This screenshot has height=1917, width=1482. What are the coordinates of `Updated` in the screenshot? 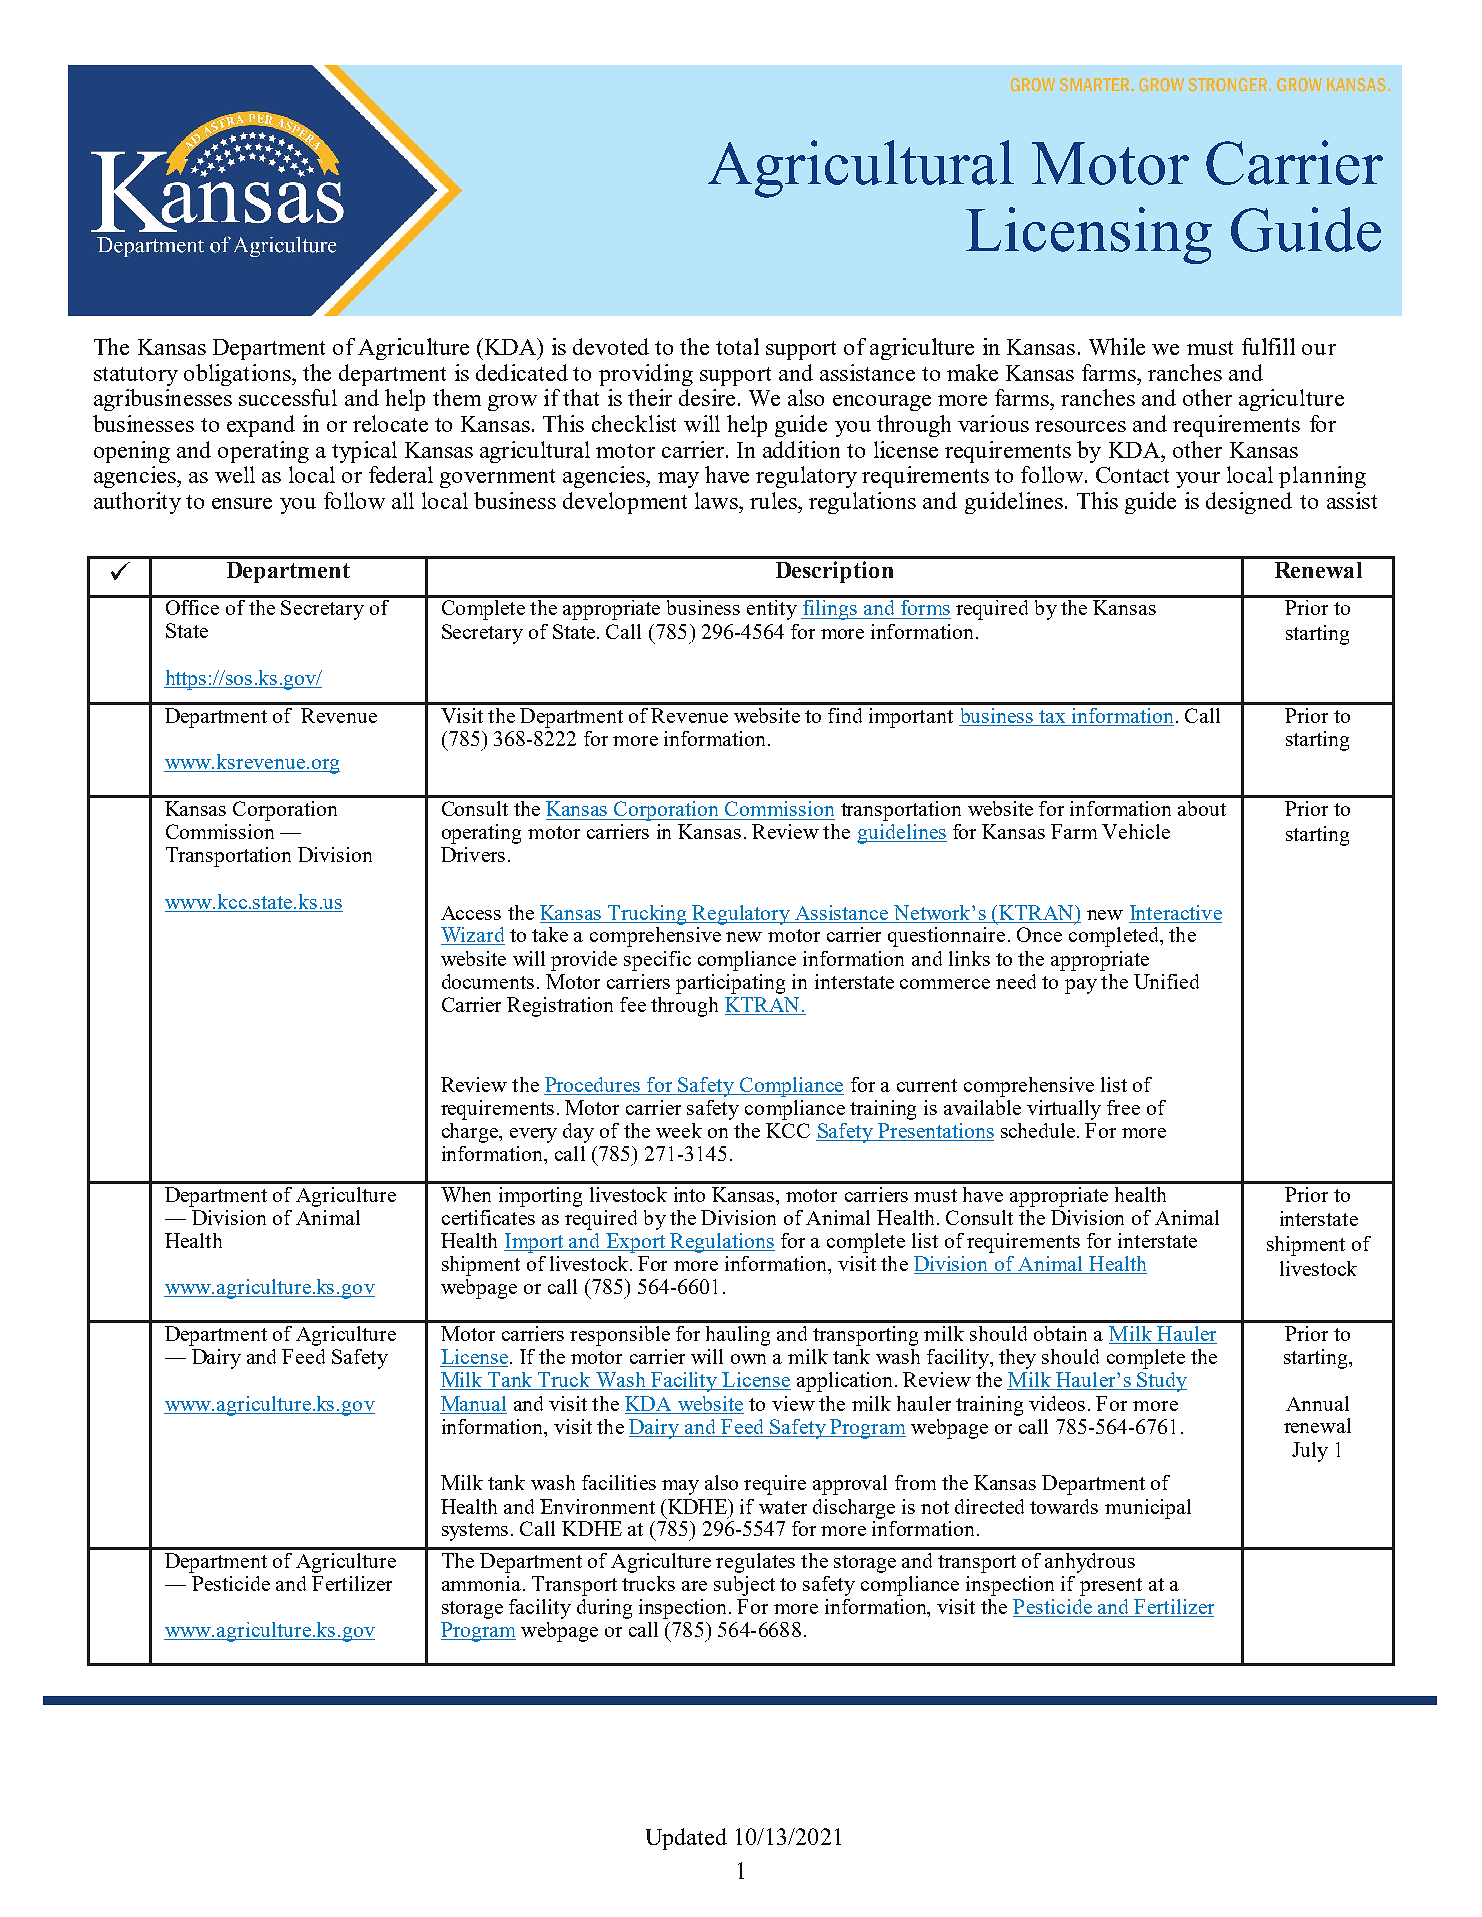 It's located at (686, 1839).
